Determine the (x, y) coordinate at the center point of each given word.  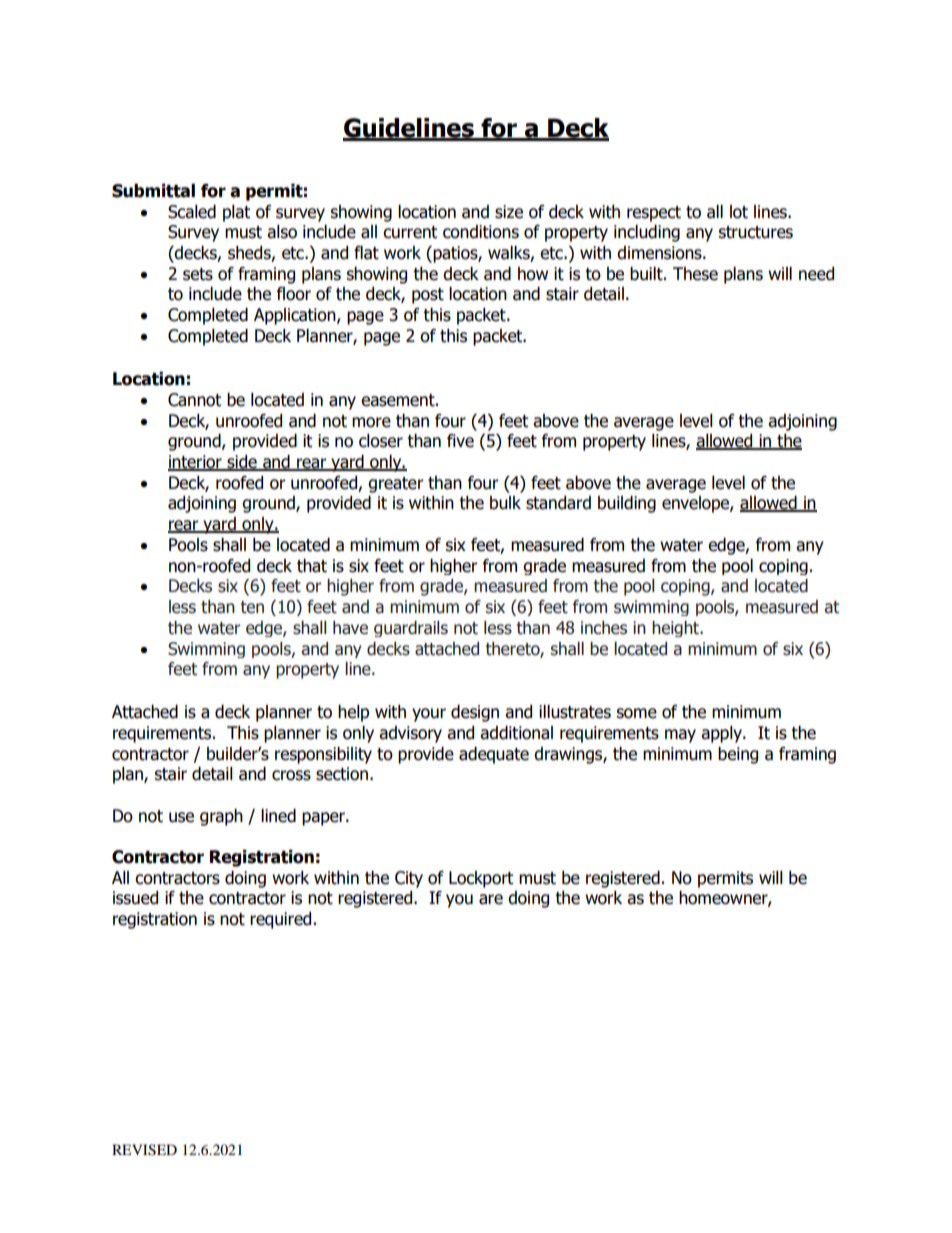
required (280, 920)
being (738, 755)
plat (236, 213)
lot (739, 212)
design (475, 713)
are (491, 899)
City (409, 879)
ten (252, 607)
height (676, 629)
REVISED (144, 1150)
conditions (481, 232)
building (627, 504)
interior (196, 463)
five (460, 441)
